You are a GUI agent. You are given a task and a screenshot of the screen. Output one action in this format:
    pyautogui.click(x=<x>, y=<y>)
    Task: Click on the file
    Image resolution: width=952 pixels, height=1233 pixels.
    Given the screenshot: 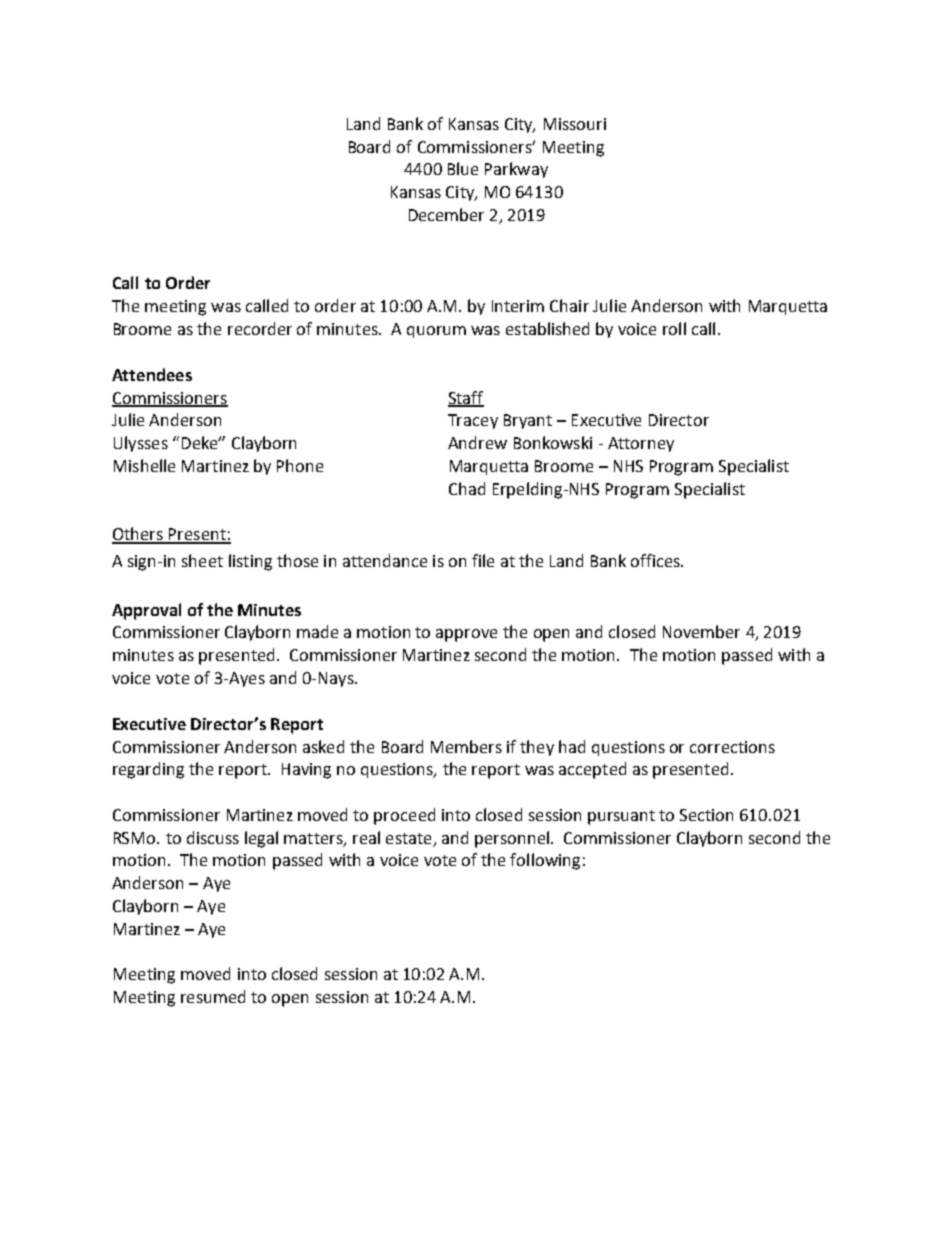 What is the action you would take?
    pyautogui.click(x=483, y=560)
